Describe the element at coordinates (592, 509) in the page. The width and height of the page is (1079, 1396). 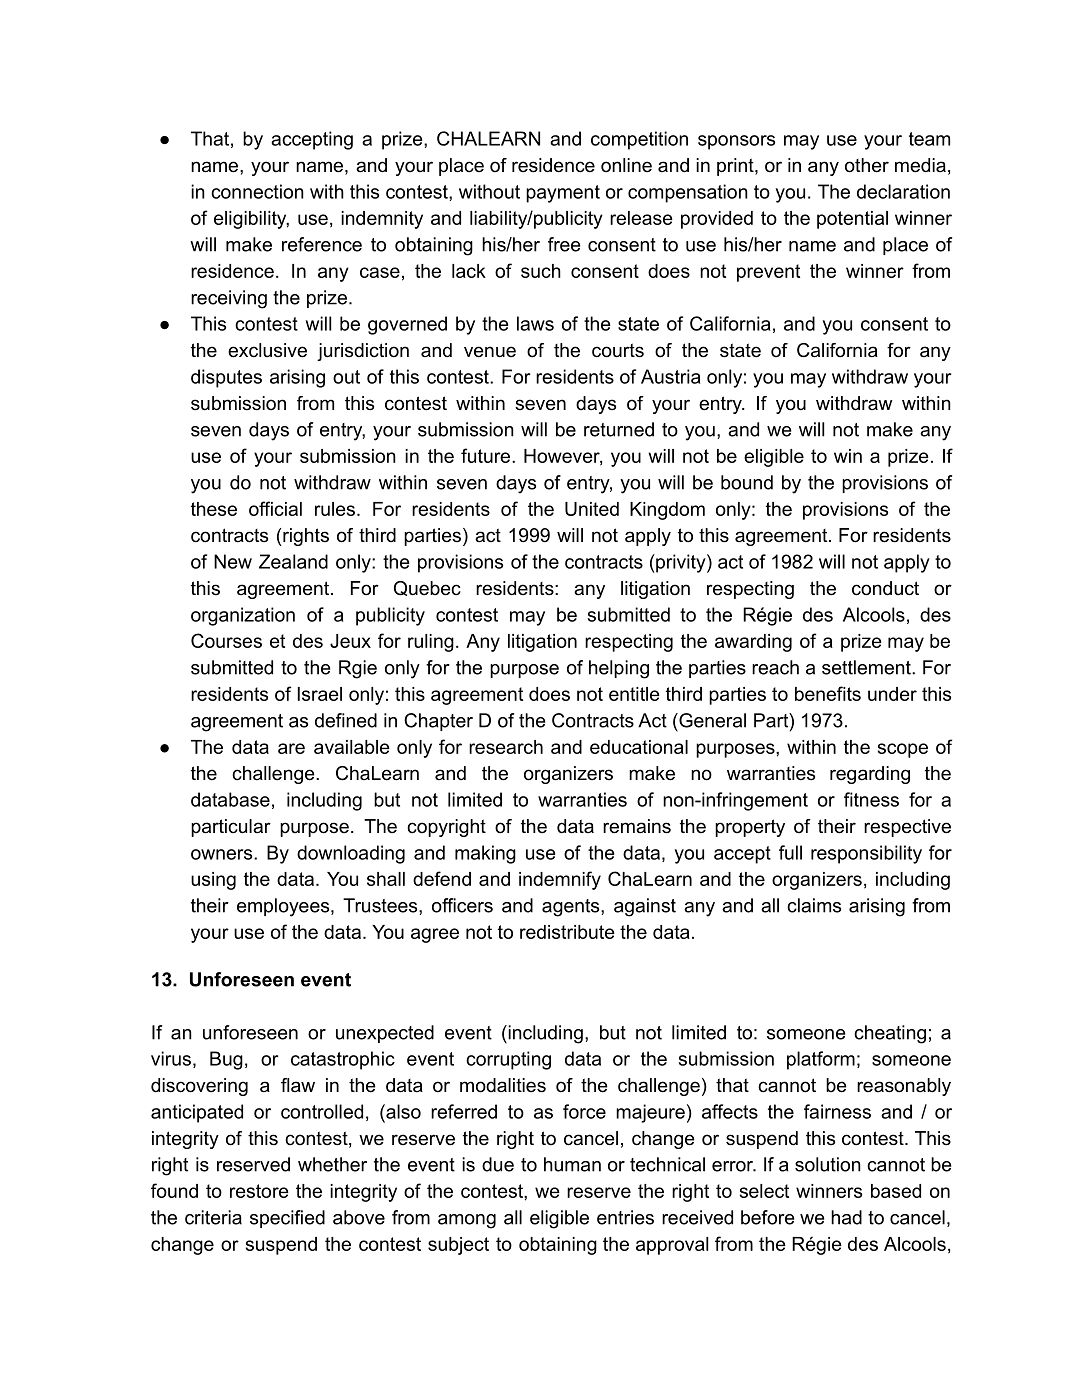
I see `United` at that location.
